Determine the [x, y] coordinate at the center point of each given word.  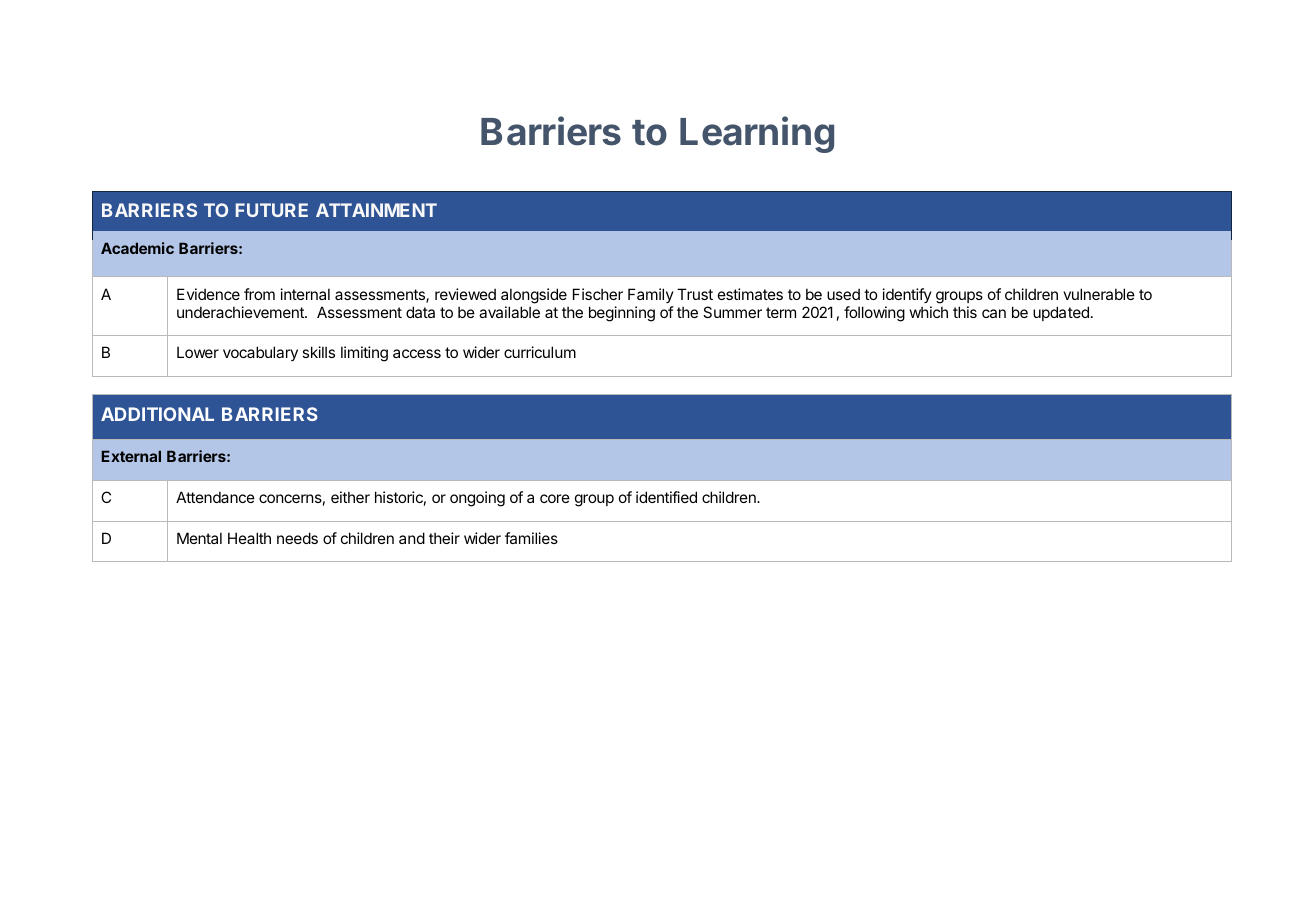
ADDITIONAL [157, 414]
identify [907, 295]
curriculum [540, 352]
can [994, 313]
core [555, 498]
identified [666, 497]
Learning [757, 134]
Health [249, 538]
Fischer [598, 294]
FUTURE [272, 210]
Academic [137, 248]
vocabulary [260, 353]
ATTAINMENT [376, 210]
